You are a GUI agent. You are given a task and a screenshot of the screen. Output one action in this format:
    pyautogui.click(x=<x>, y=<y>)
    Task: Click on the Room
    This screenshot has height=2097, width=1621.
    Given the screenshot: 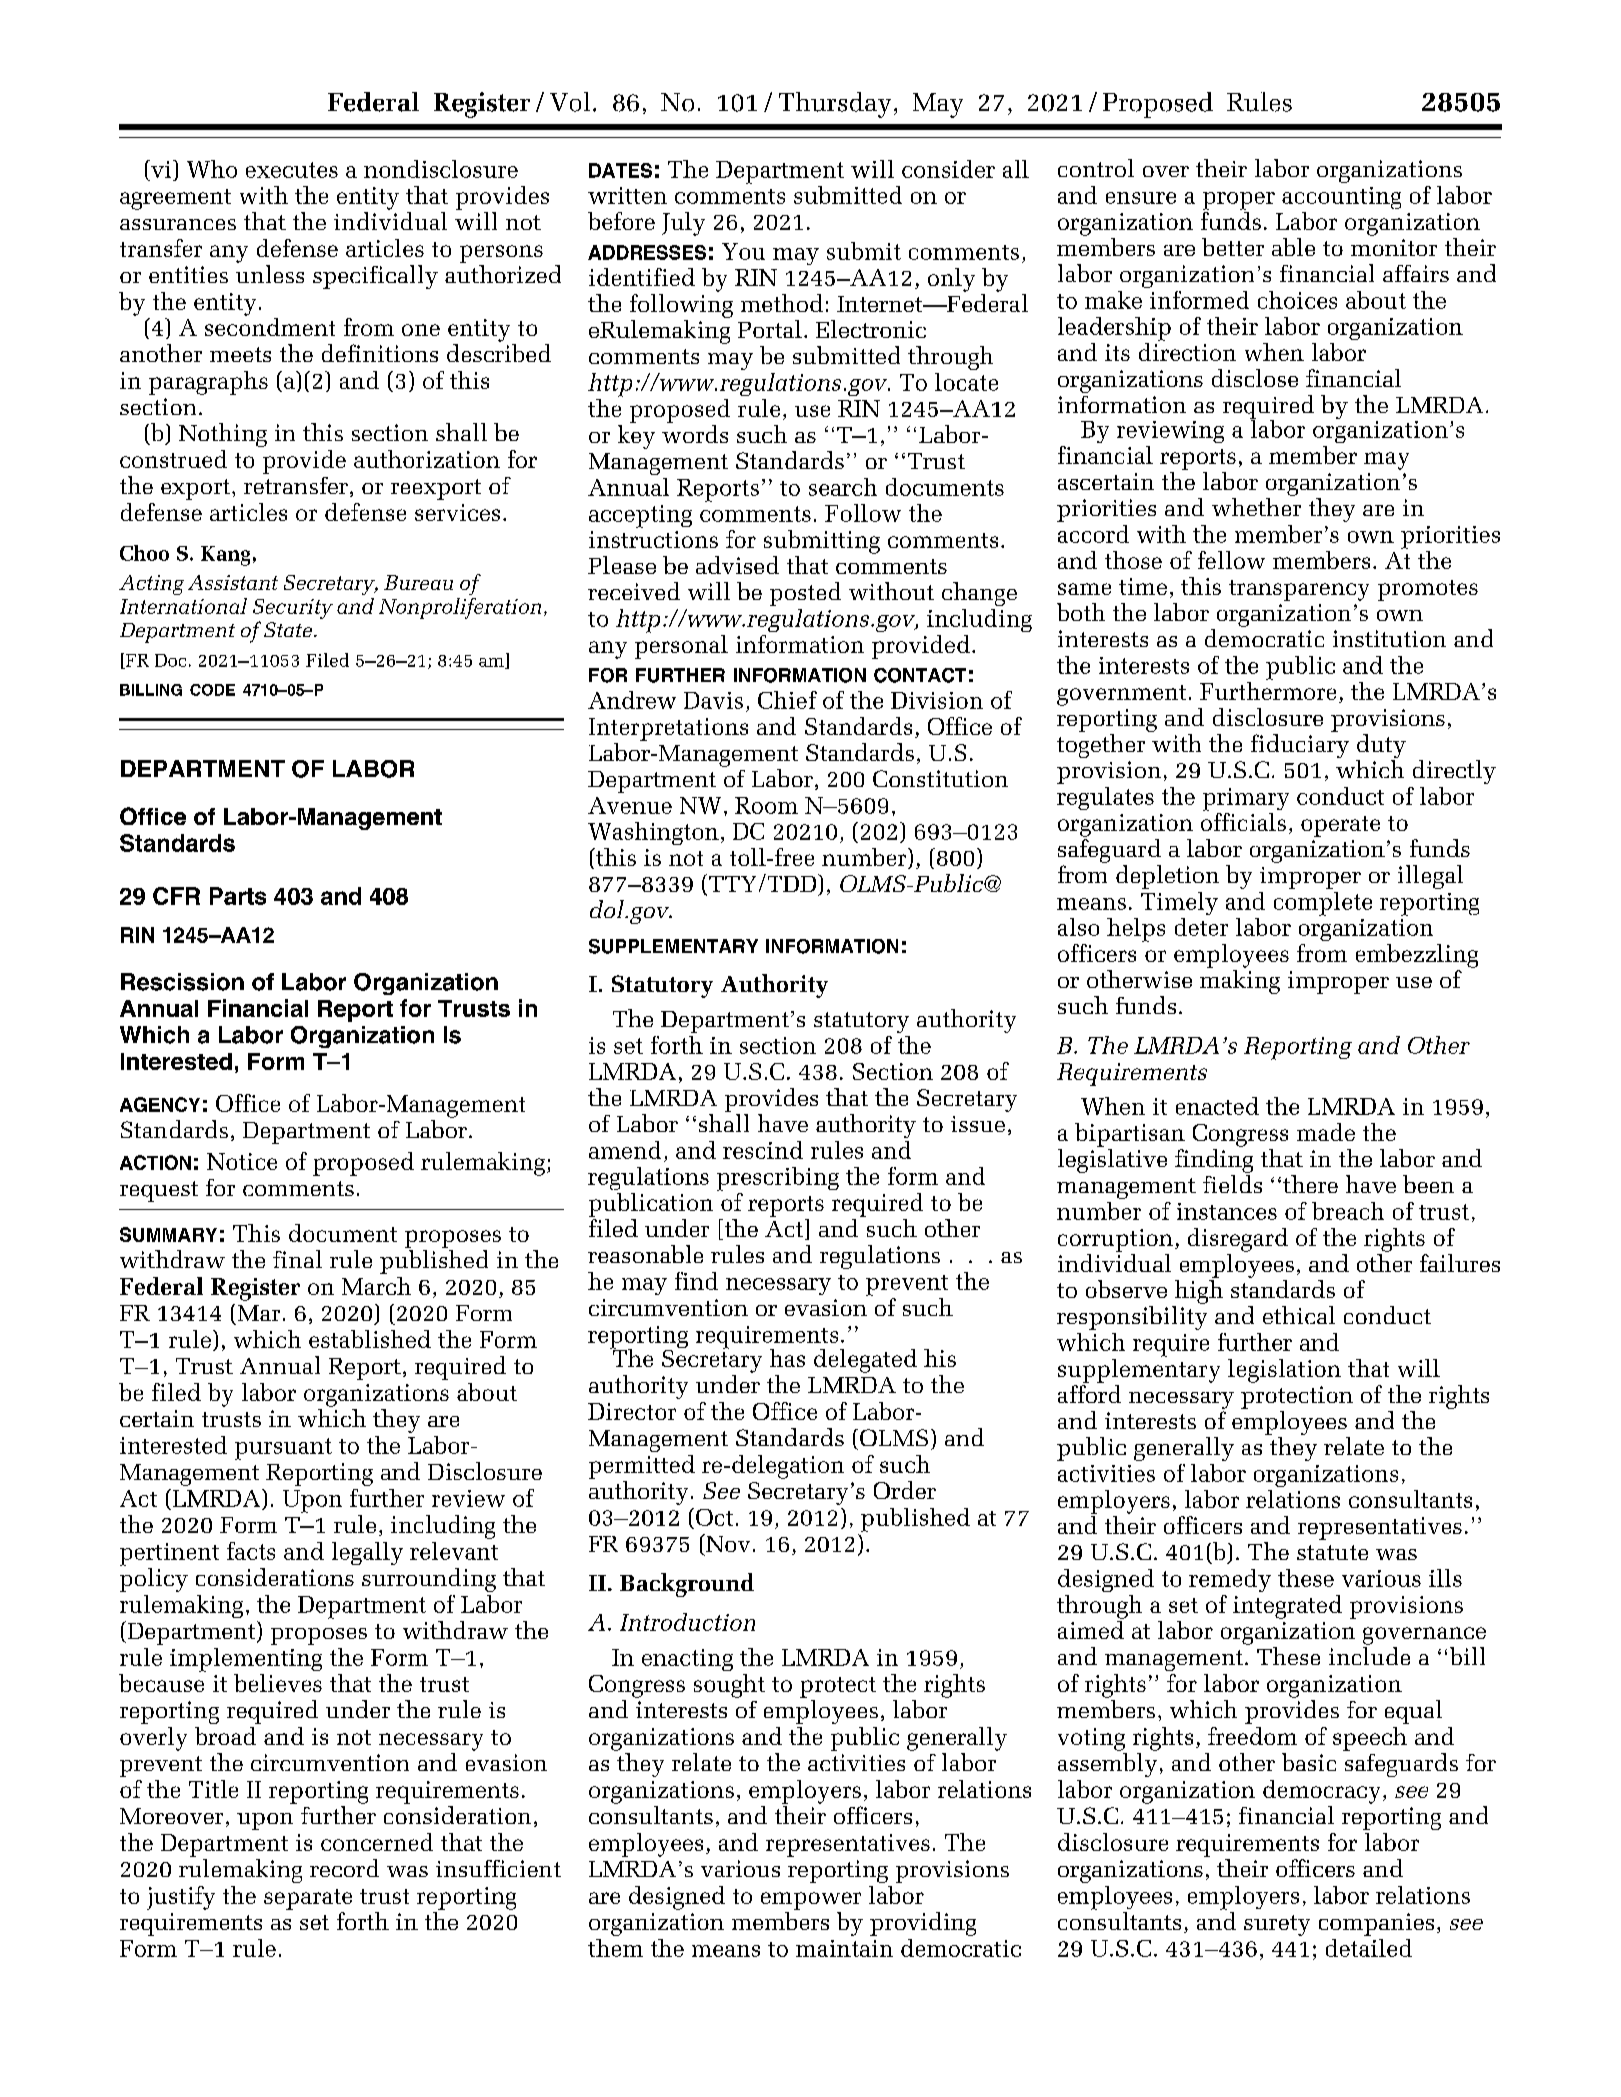 What is the action you would take?
    pyautogui.click(x=766, y=805)
